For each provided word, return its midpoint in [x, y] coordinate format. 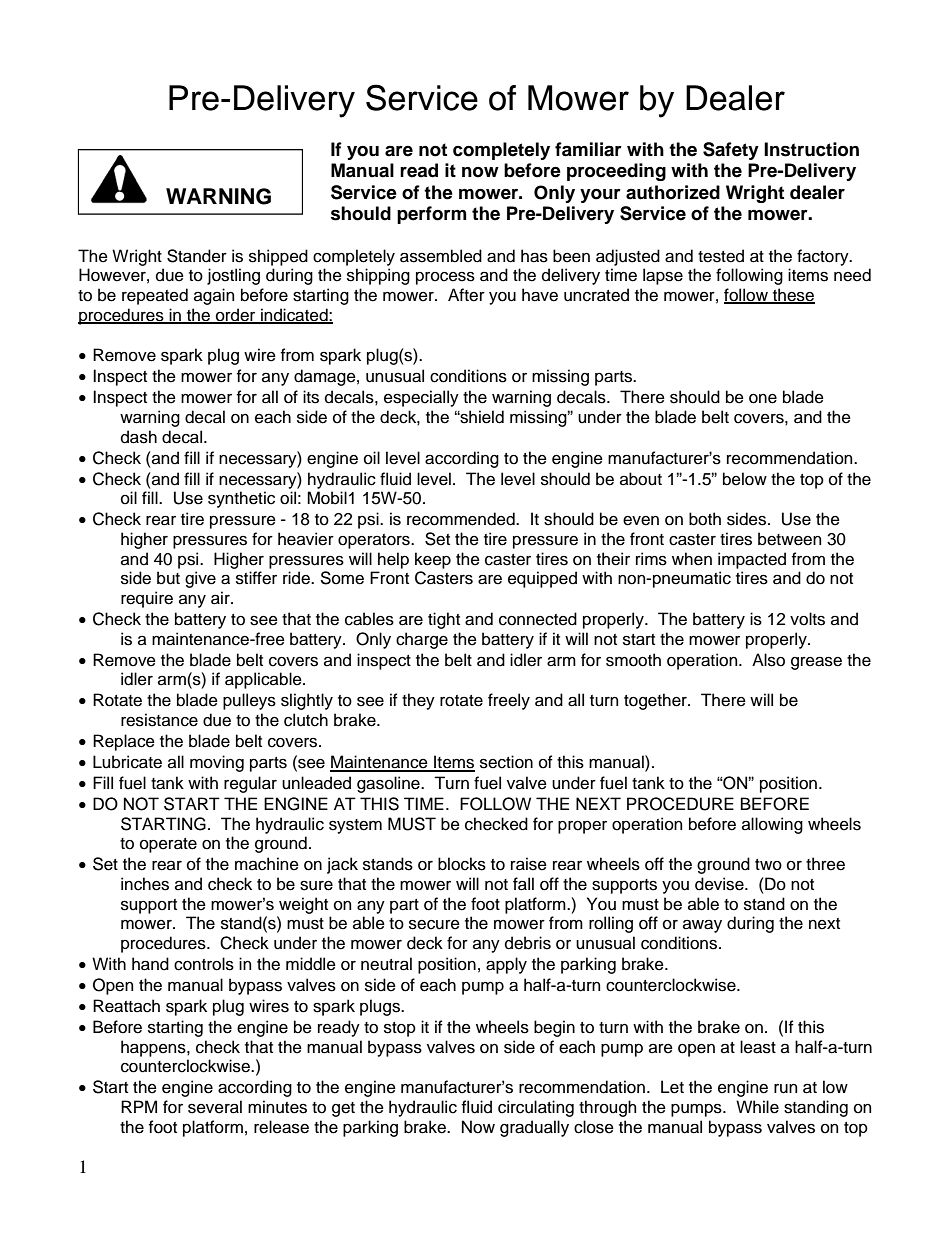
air [221, 598]
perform [432, 215]
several [215, 1107]
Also [768, 660]
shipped [278, 257]
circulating [536, 1108]
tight [444, 620]
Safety [731, 151]
